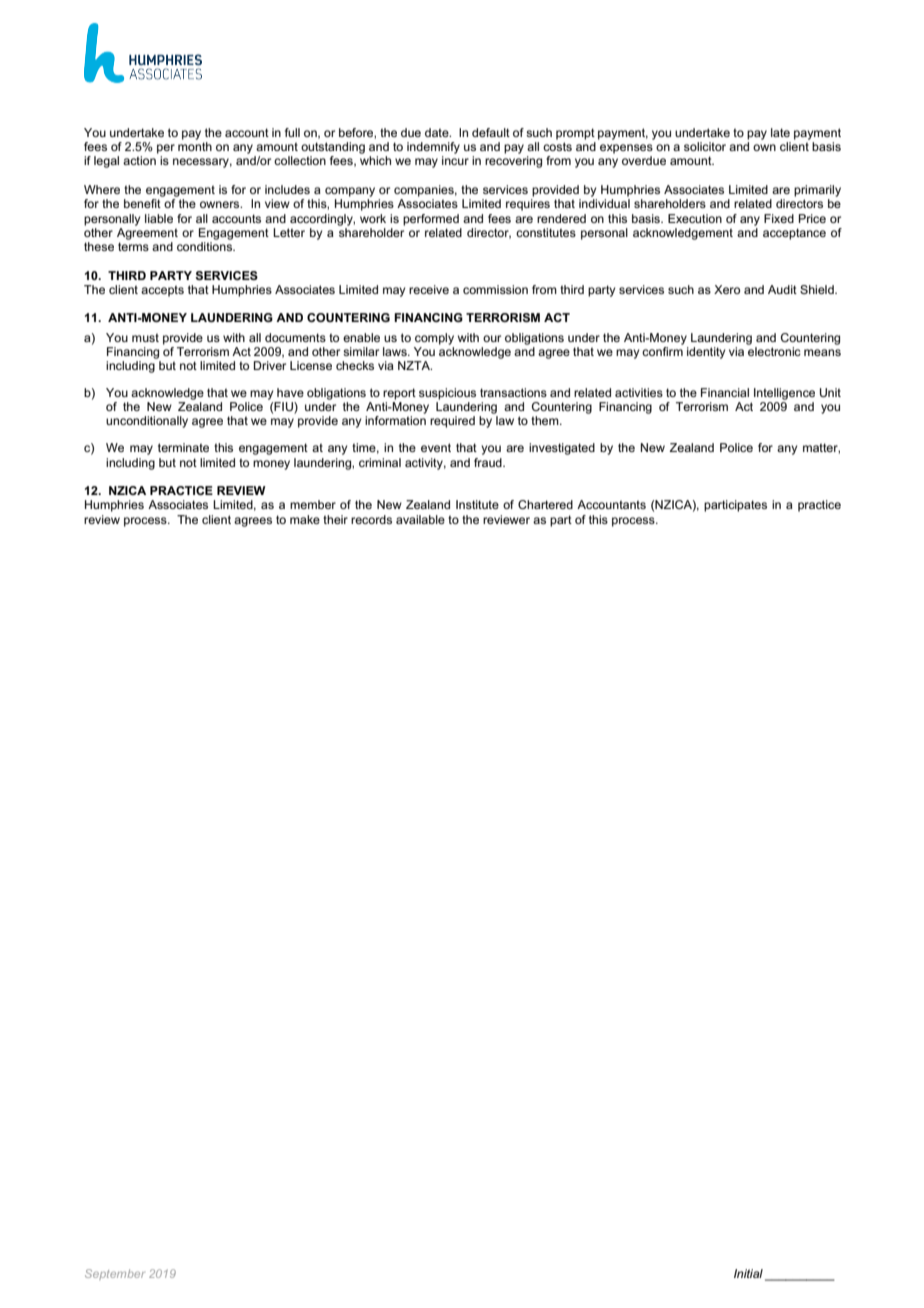 Image resolution: width=924 pixels, height=1308 pixels. Describe the element at coordinates (195, 146) in the screenshot. I see `month` at that location.
